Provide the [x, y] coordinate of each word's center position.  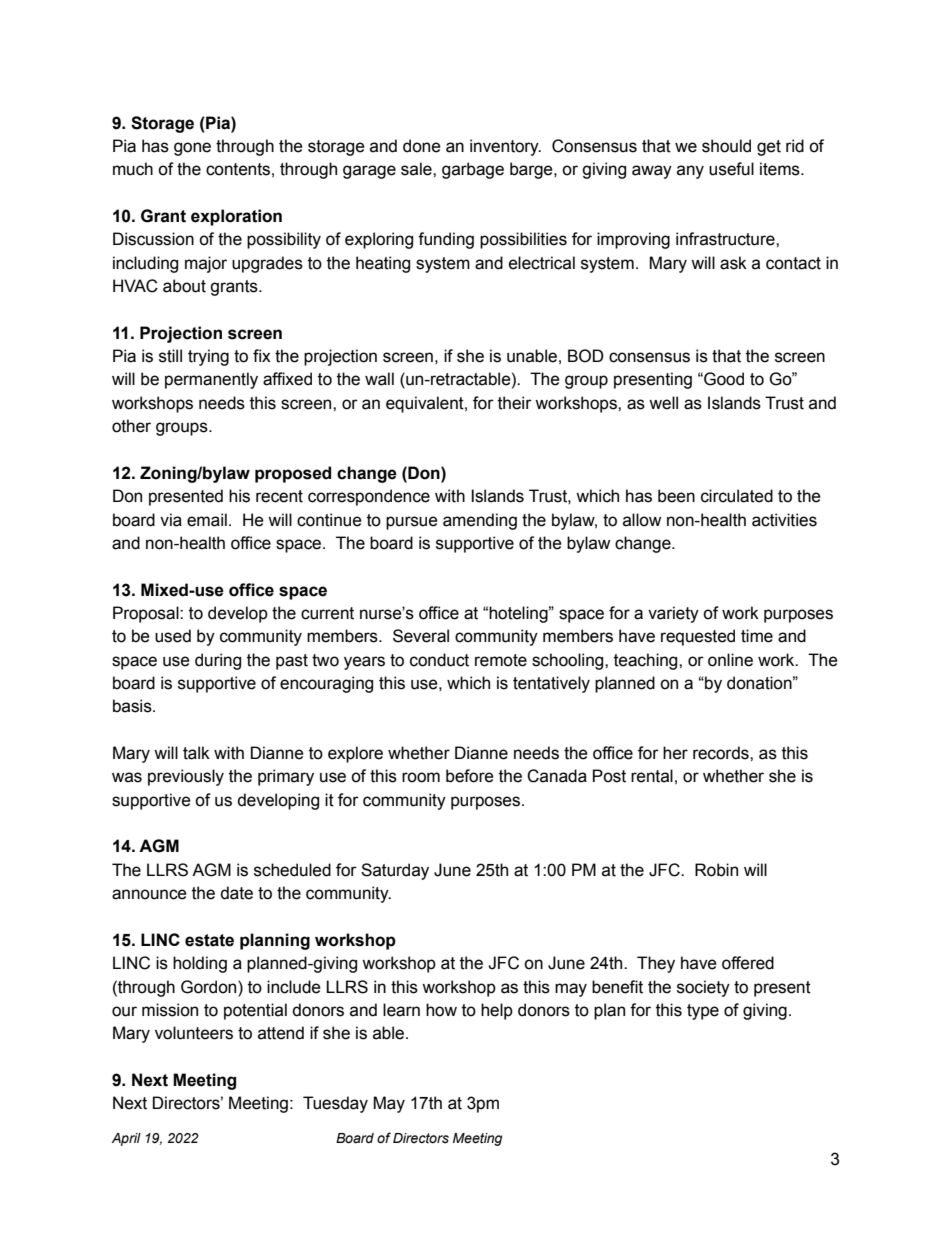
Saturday [395, 871]
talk [196, 753]
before [470, 776]
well [663, 403]
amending [480, 521]
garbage [473, 170]
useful [731, 169]
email [207, 520]
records [722, 753]
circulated [737, 496]
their [515, 403]
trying [208, 357]
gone [192, 149]
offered [748, 963]
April [126, 1139]
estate [209, 940]
